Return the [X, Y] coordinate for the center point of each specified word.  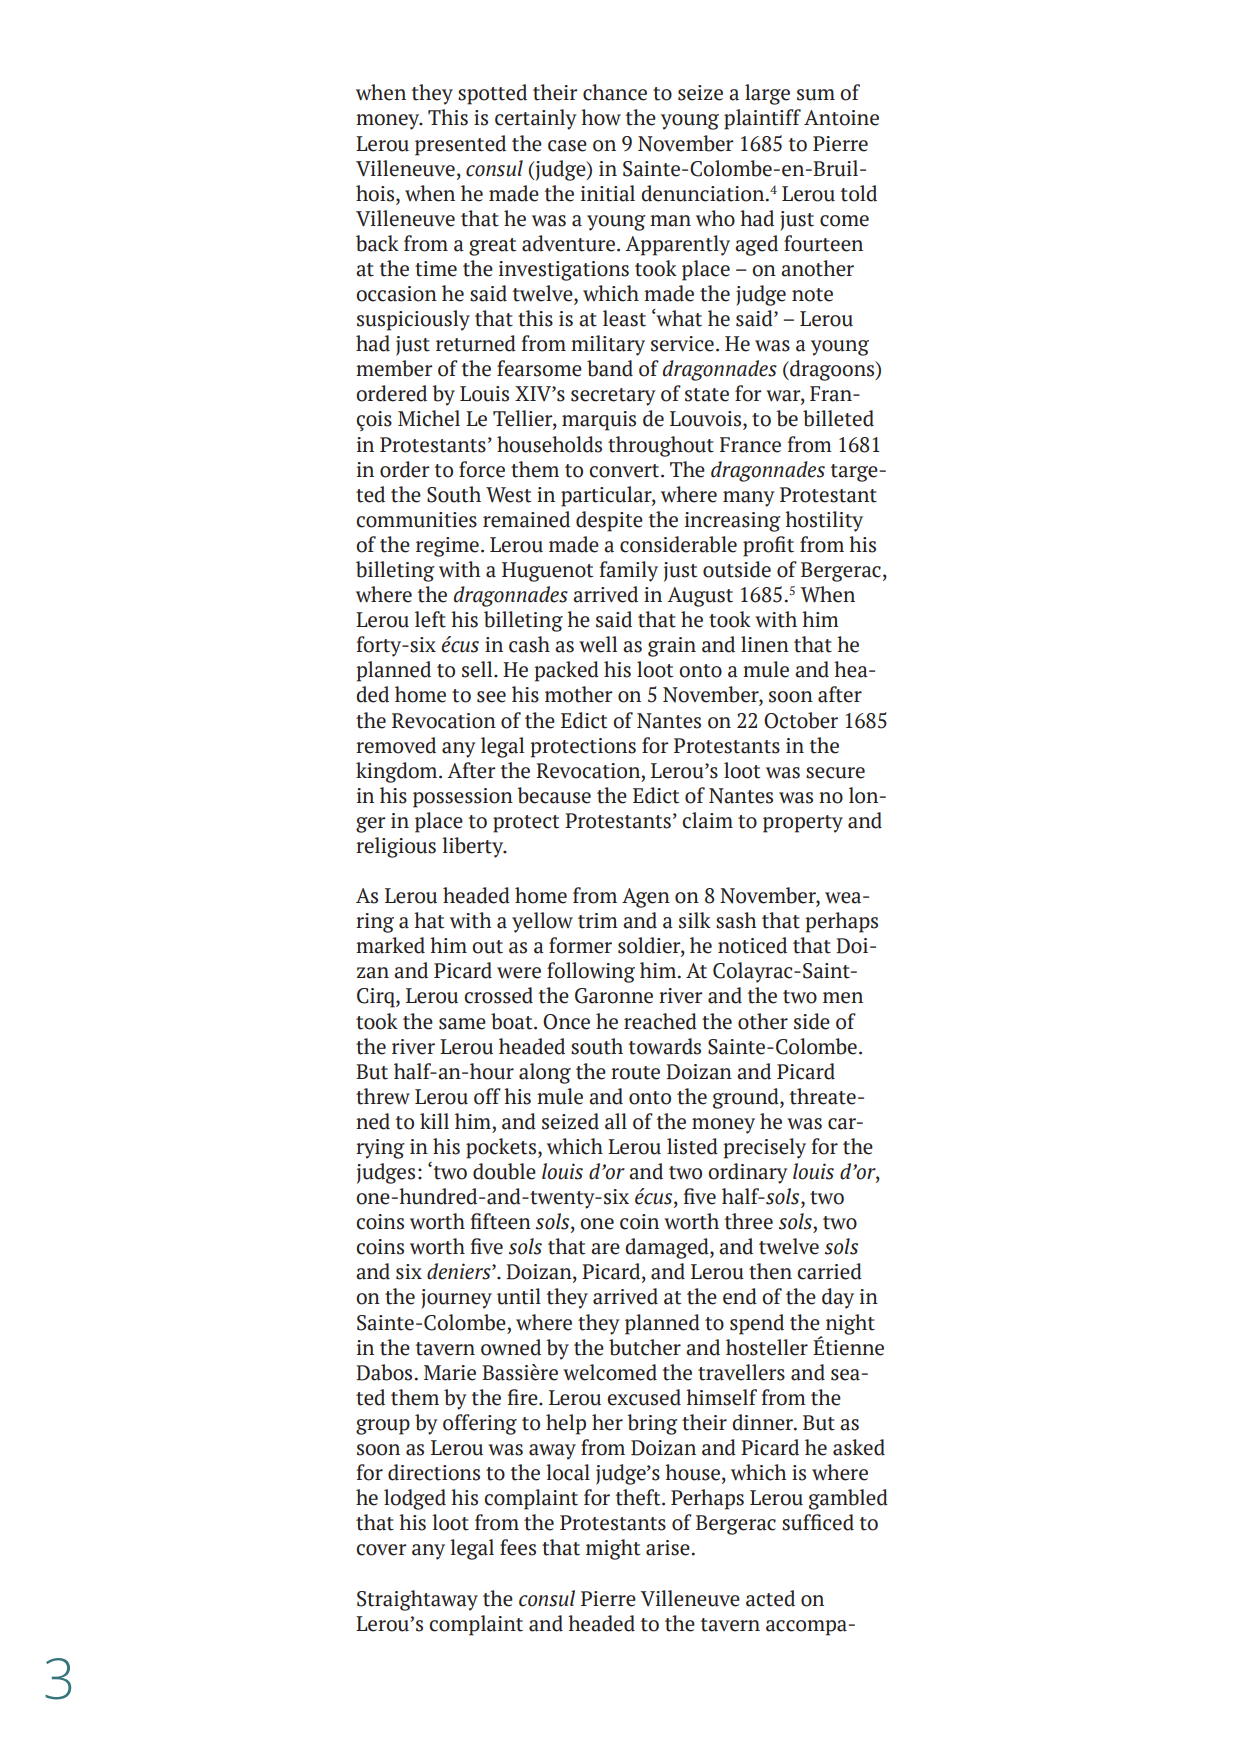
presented [460, 145]
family [628, 571]
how [601, 117]
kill [434, 1121]
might [613, 1549]
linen [765, 644]
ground [747, 1098]
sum [816, 95]
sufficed [818, 1522]
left [430, 619]
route [635, 1073]
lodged [415, 1499]
